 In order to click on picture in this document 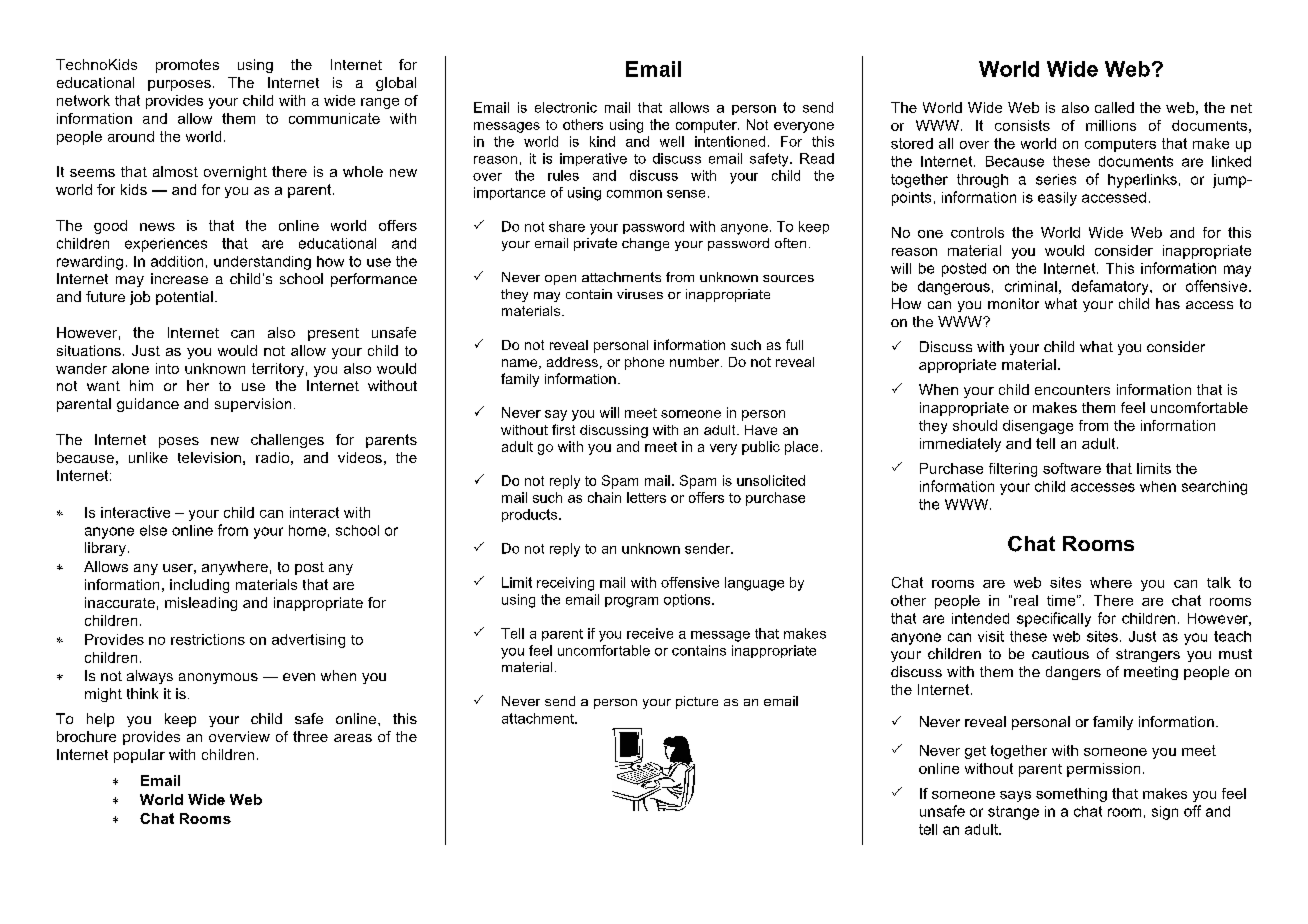, I will do `click(697, 702)`.
